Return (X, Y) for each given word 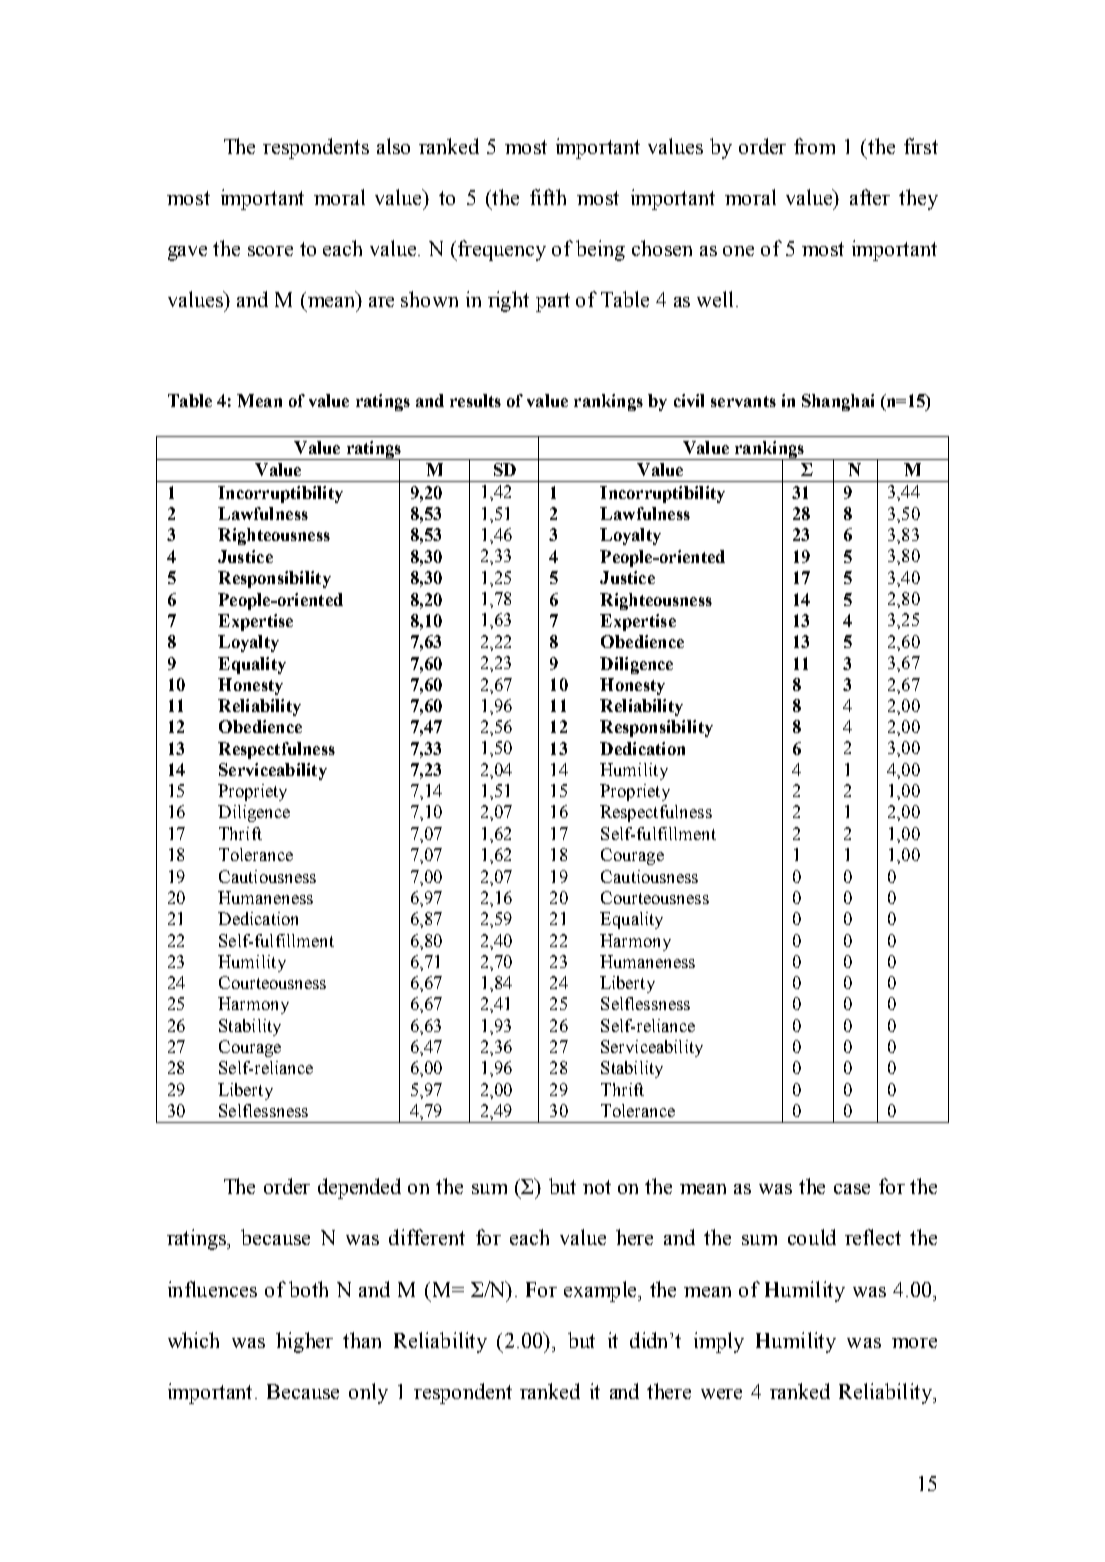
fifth (548, 197)
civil (689, 400)
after (870, 197)
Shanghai (838, 402)
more (914, 1343)
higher (304, 1342)
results (475, 400)
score (270, 251)
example (602, 1291)
